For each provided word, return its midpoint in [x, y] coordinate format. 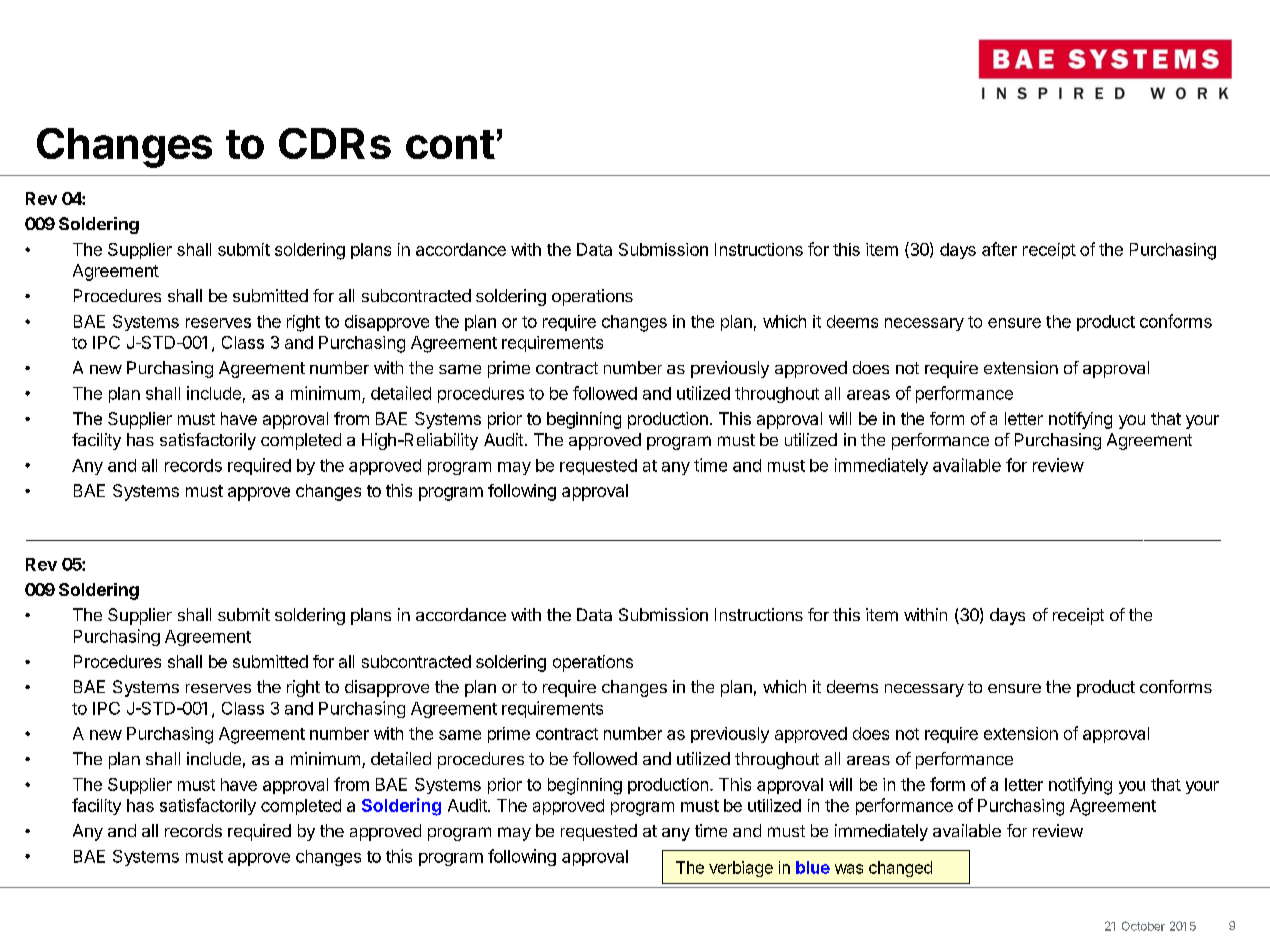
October [1143, 926]
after [999, 249]
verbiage [741, 869]
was [849, 869]
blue [813, 867]
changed [900, 869]
